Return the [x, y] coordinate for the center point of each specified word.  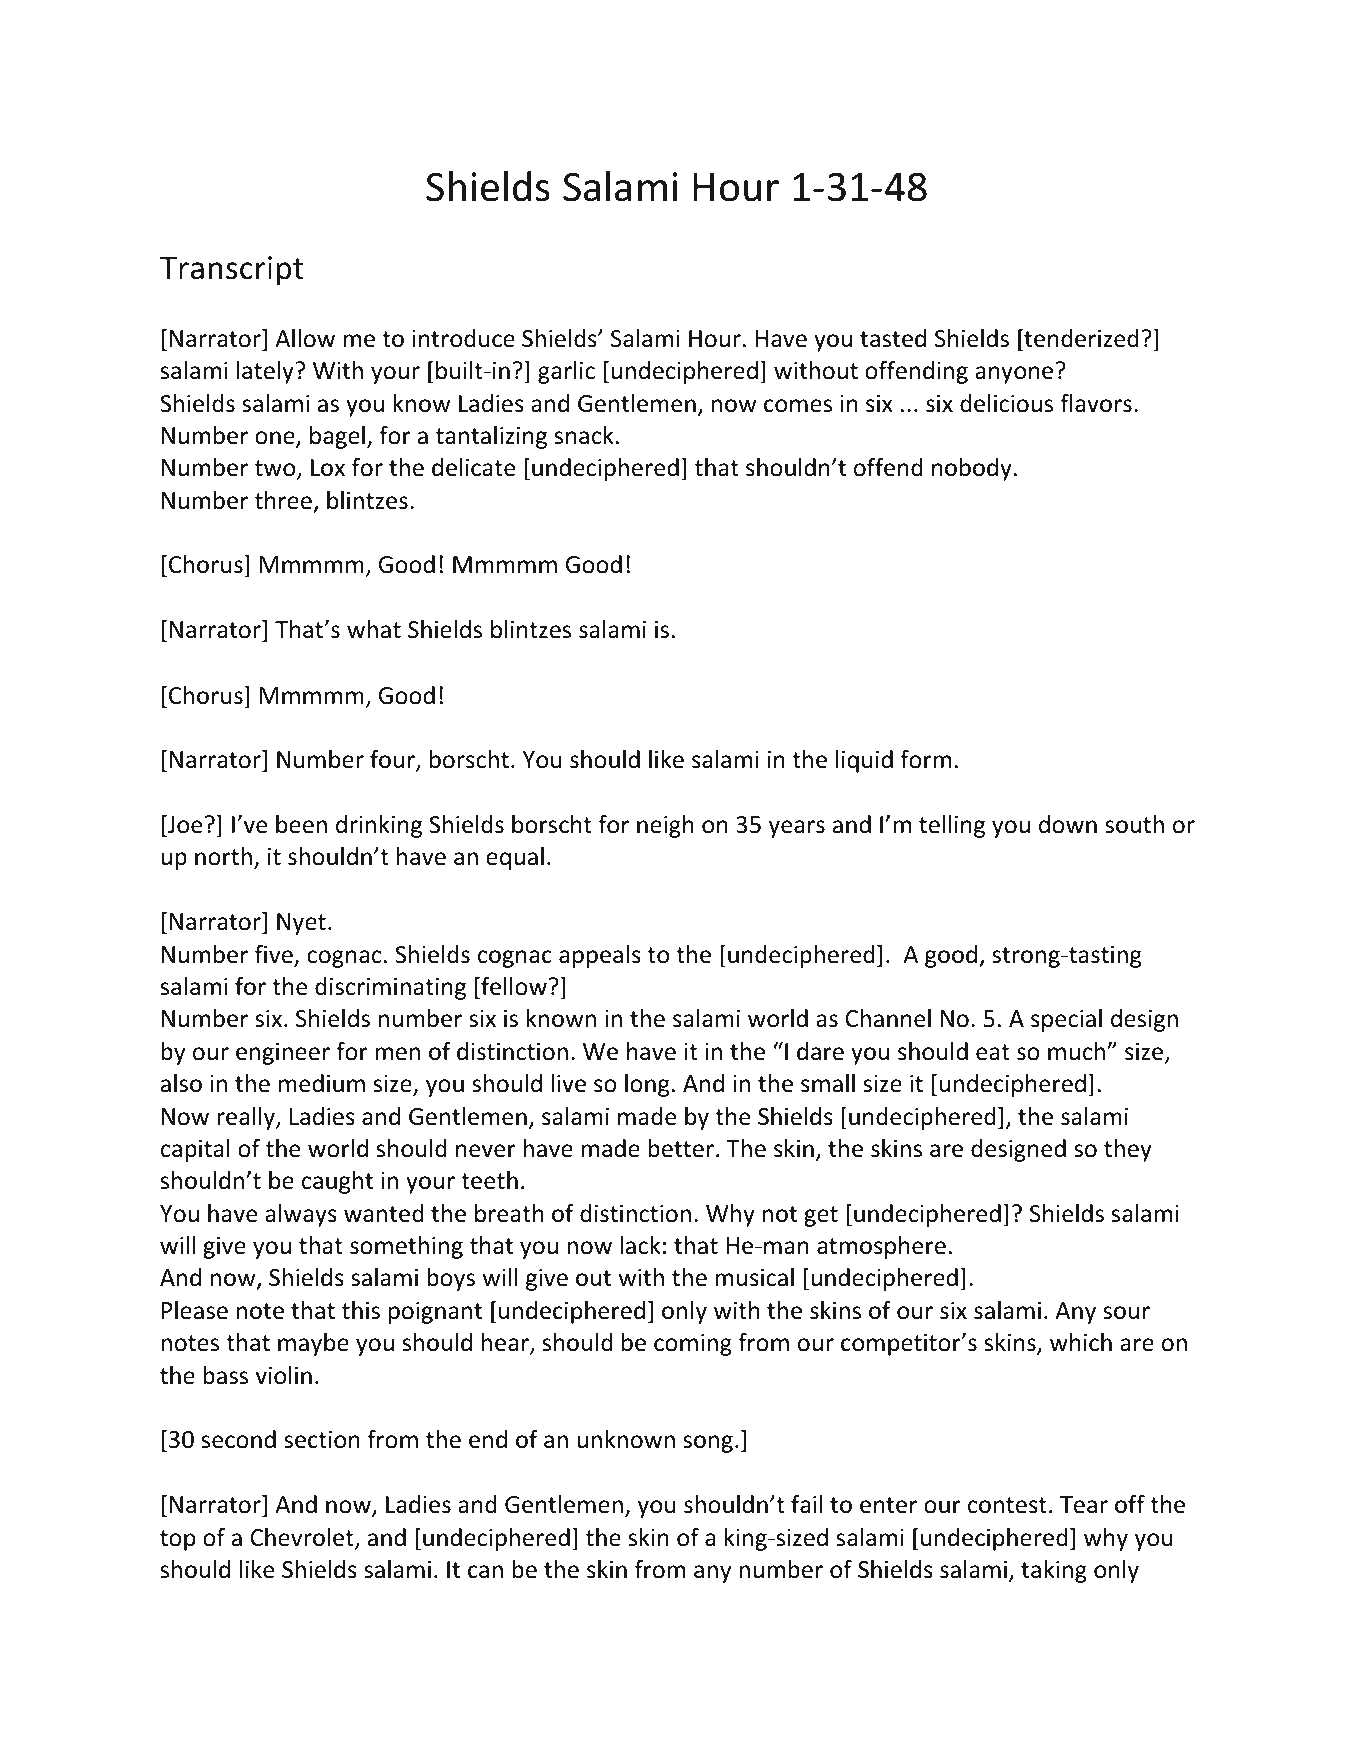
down [1068, 824]
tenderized [1080, 339]
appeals [600, 956]
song [708, 1444]
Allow [305, 338]
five [275, 955]
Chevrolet [303, 1538]
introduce [463, 338]
